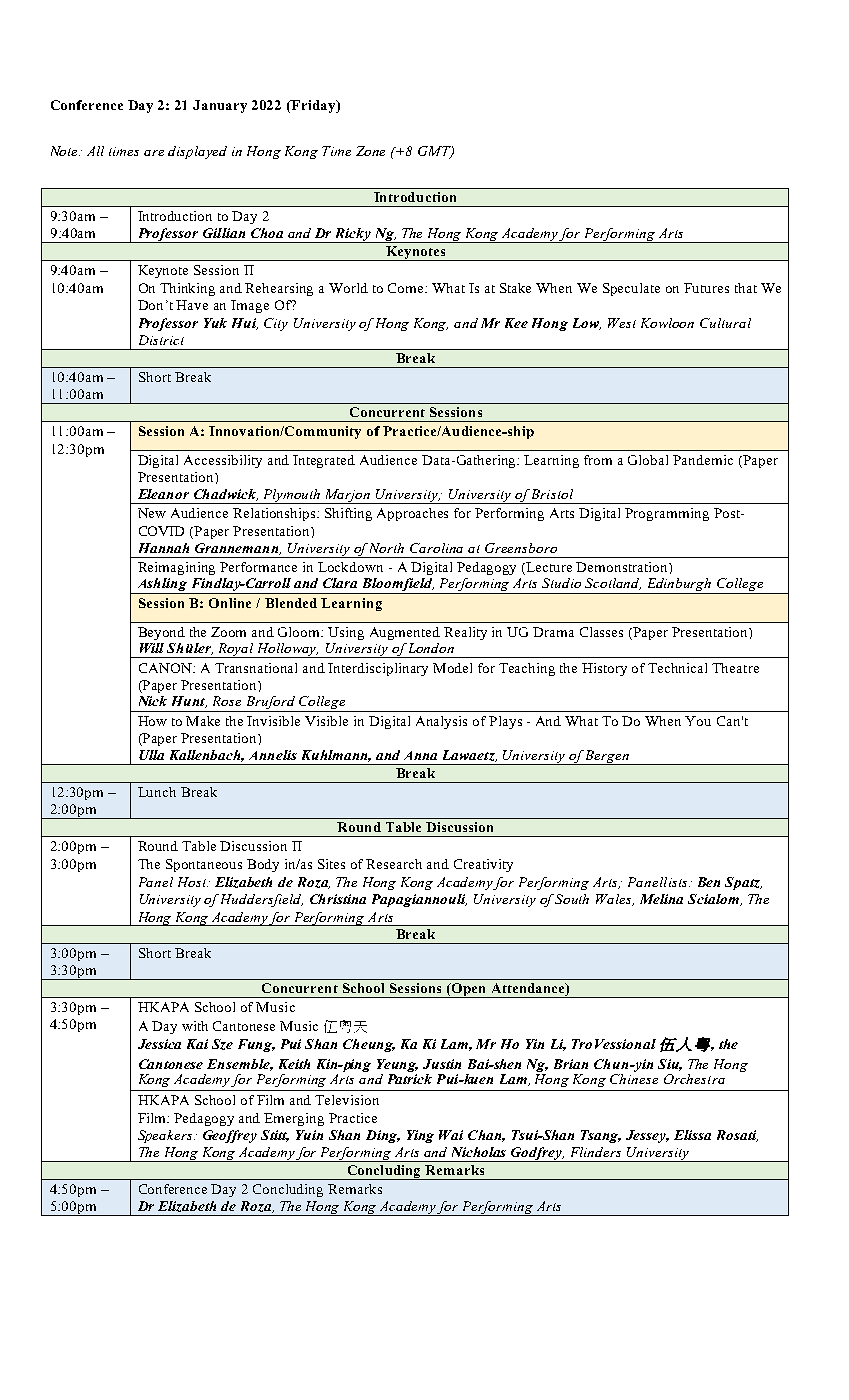 Image resolution: width=849 pixels, height=1400 pixels. I want to click on Geoffrey, so click(230, 1136).
